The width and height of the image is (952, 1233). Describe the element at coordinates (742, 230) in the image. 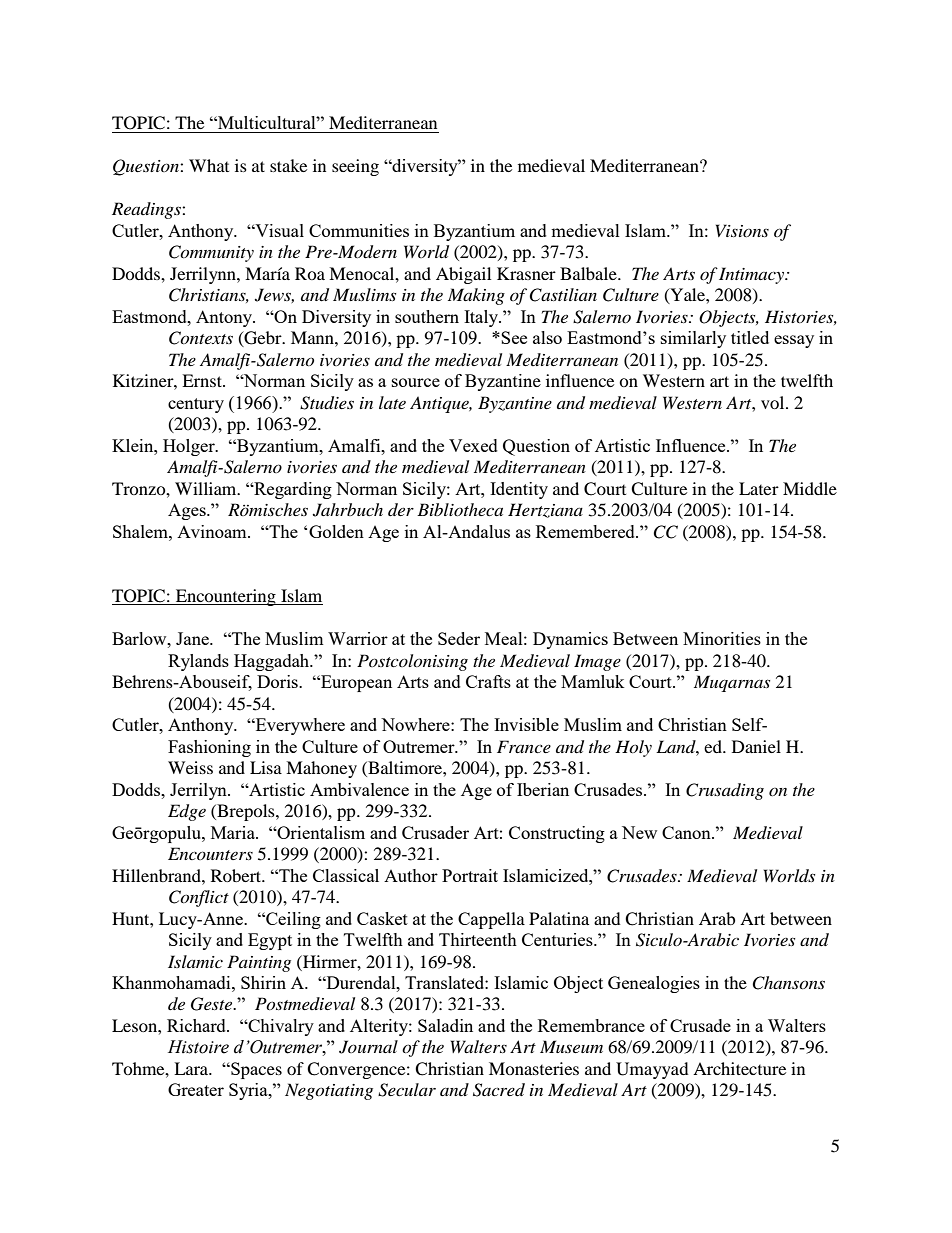

I see `Visions` at that location.
